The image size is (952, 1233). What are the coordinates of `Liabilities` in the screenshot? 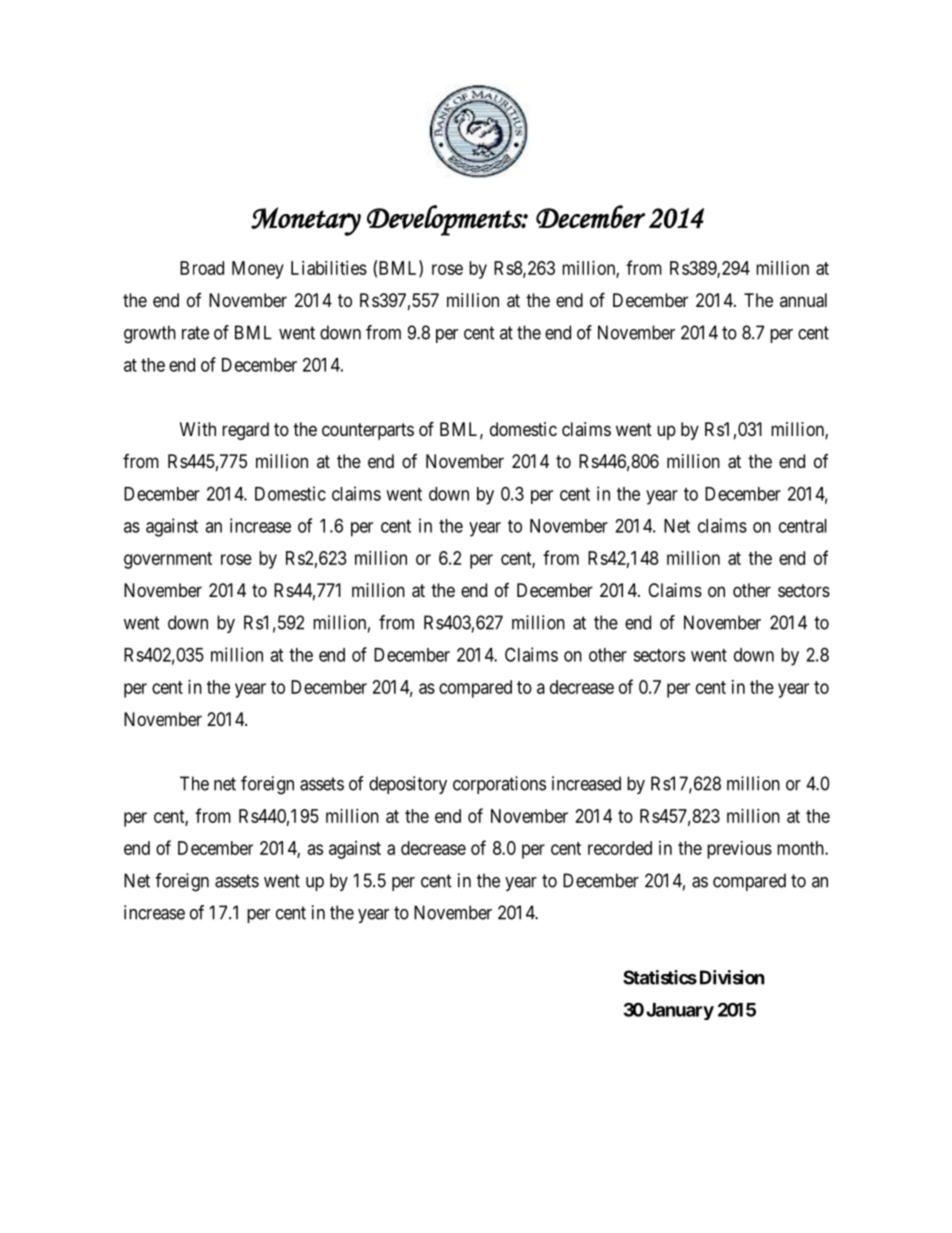 It's located at (329, 268).
